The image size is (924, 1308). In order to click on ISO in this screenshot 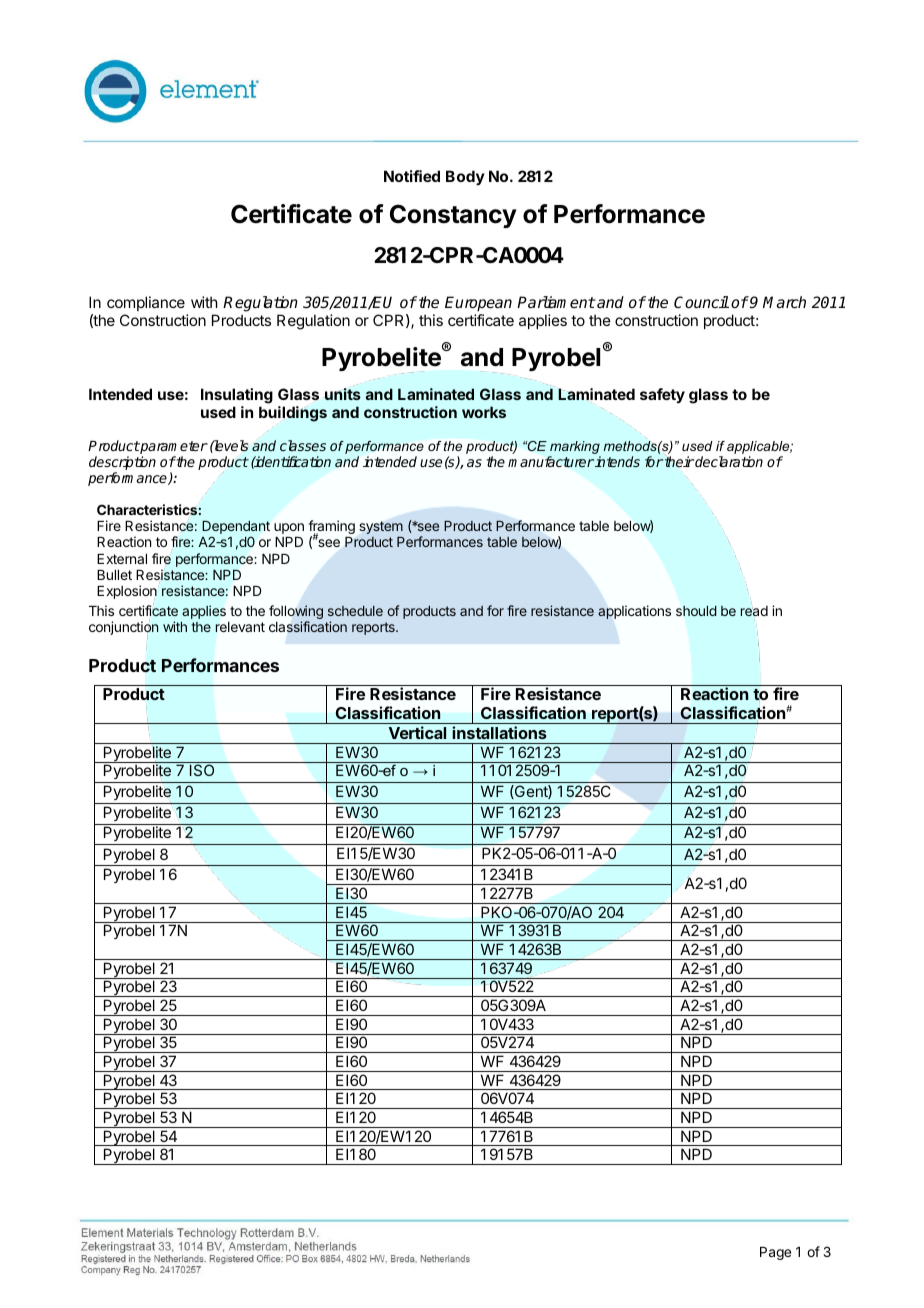, I will do `click(202, 770)`.
